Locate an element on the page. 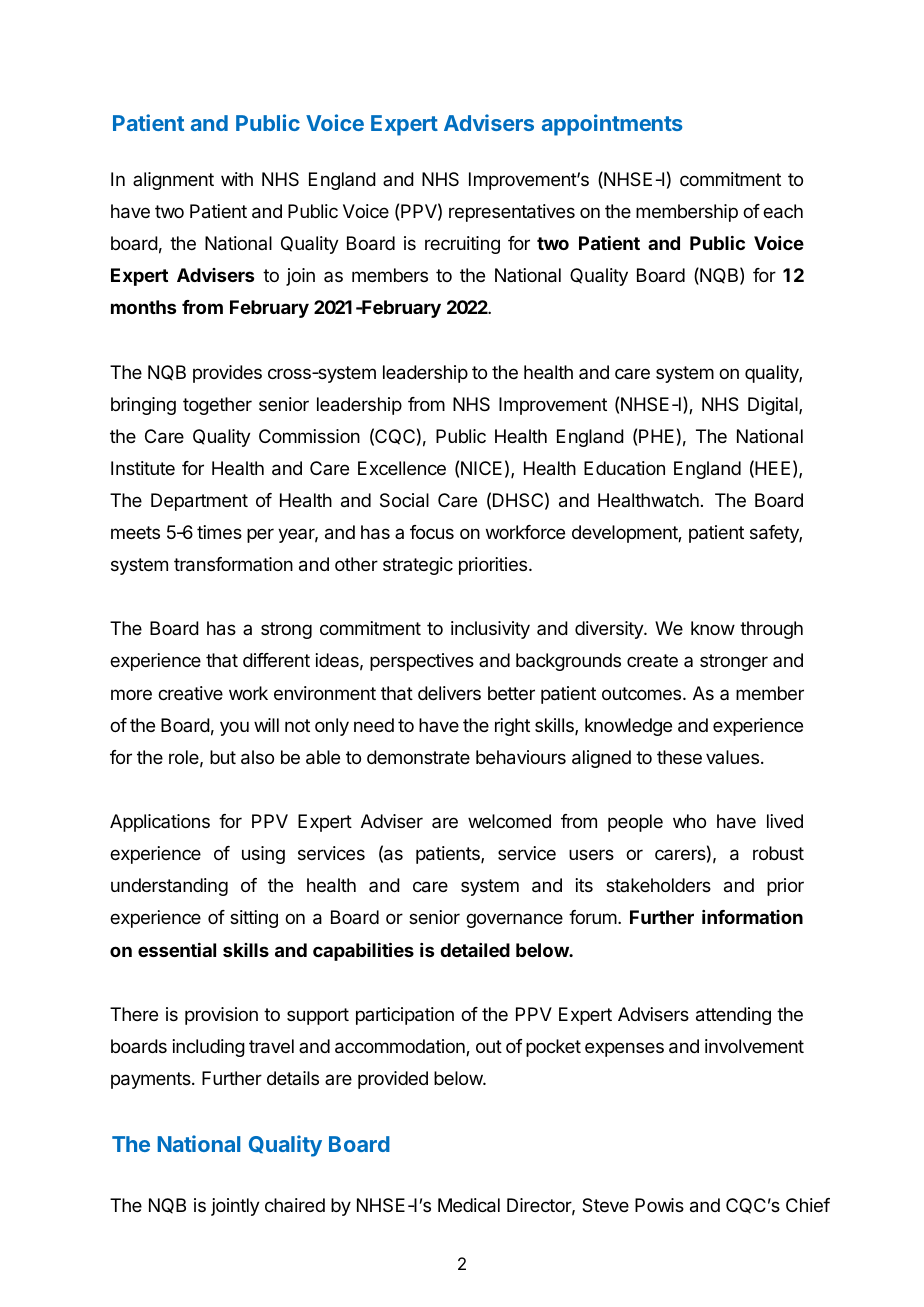 This image has width=924, height=1307. each is located at coordinates (783, 211).
